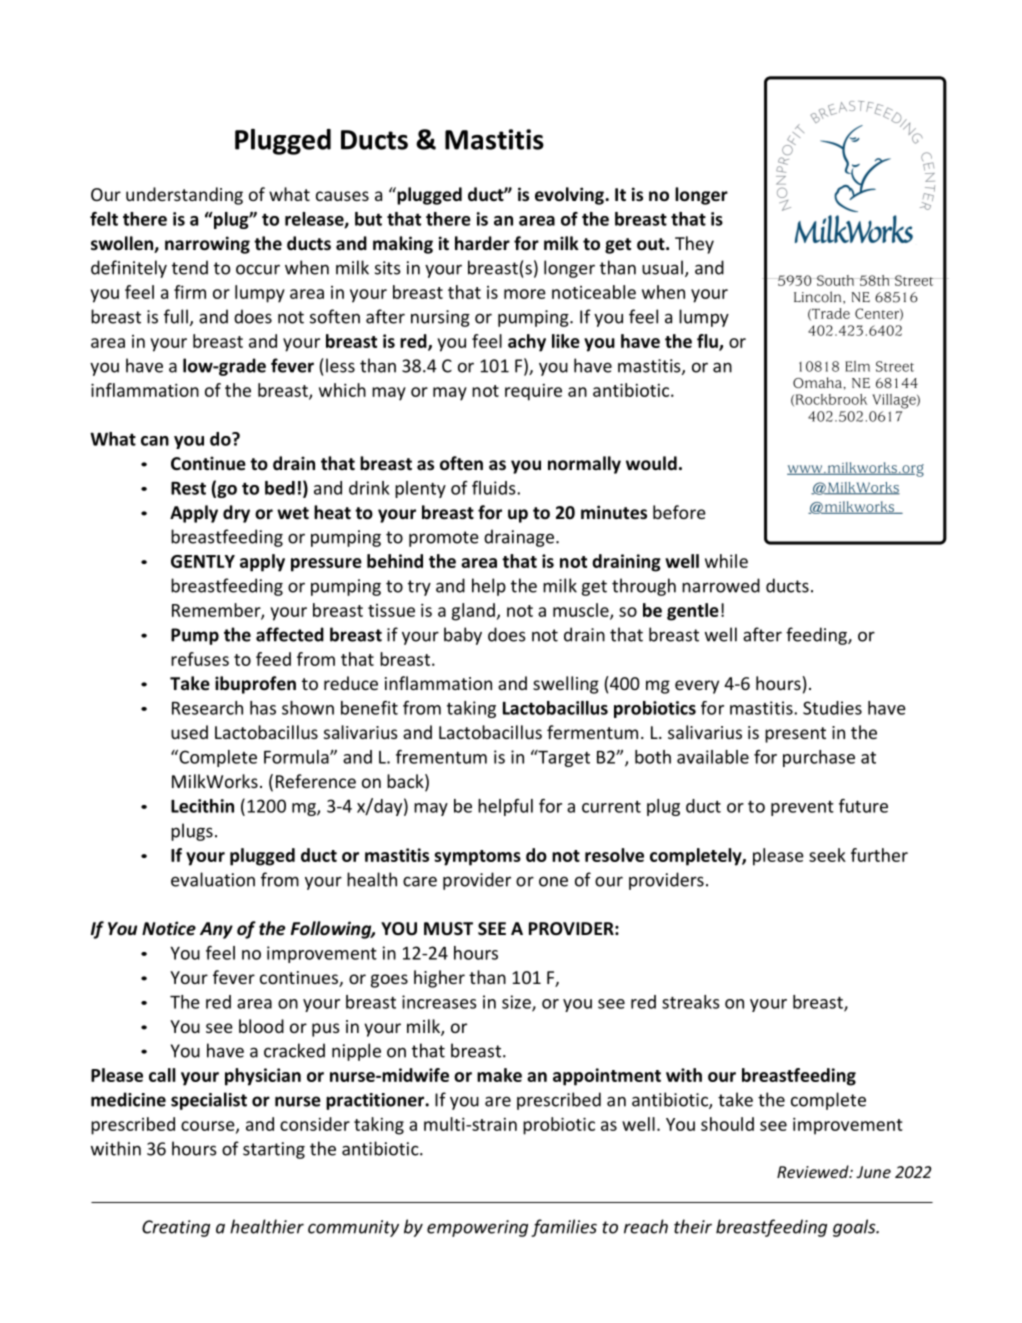  What do you see at coordinates (691, 1002) in the screenshot?
I see `streaks` at bounding box center [691, 1002].
